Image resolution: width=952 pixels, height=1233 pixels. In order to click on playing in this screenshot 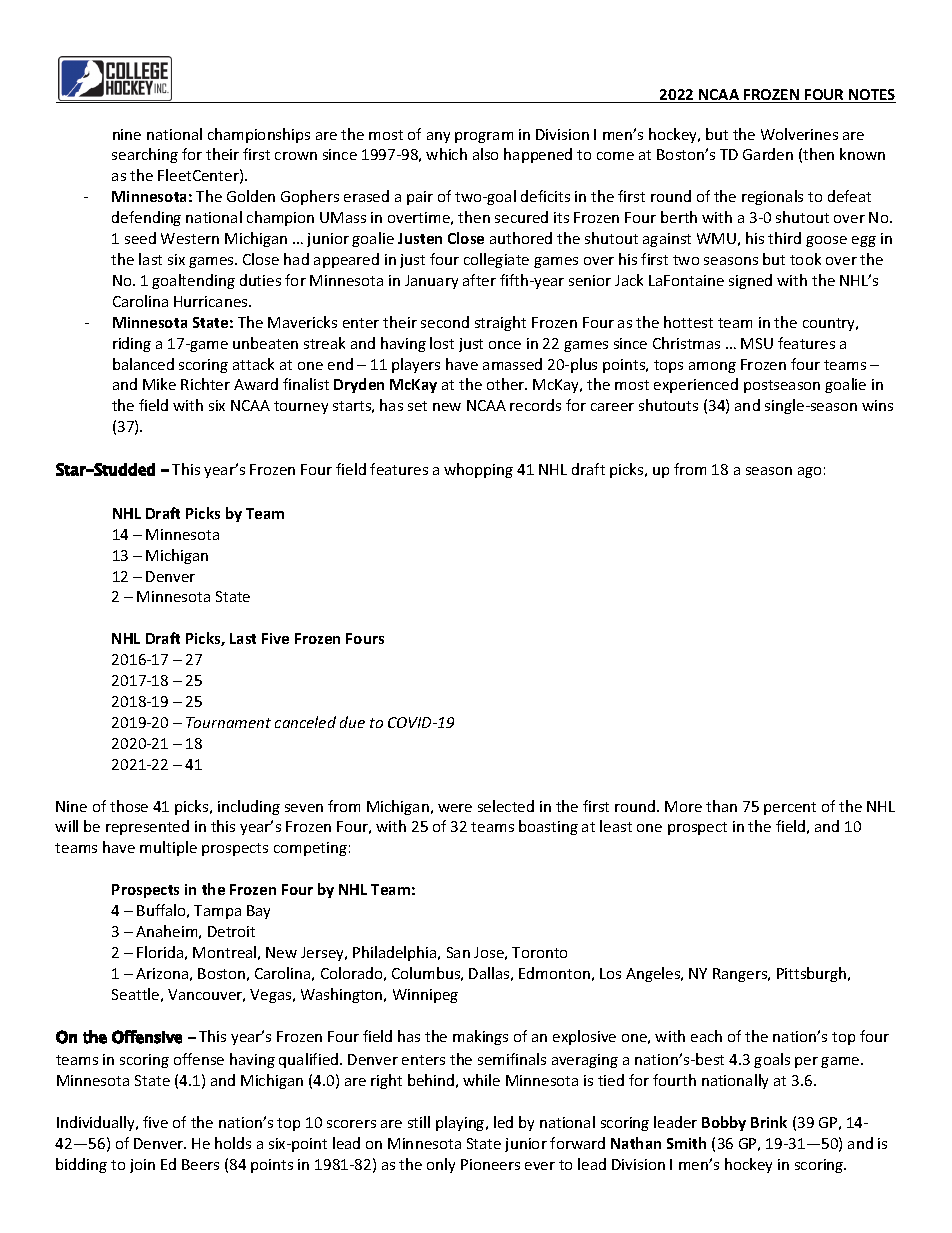, I will do `click(461, 1123)`.
